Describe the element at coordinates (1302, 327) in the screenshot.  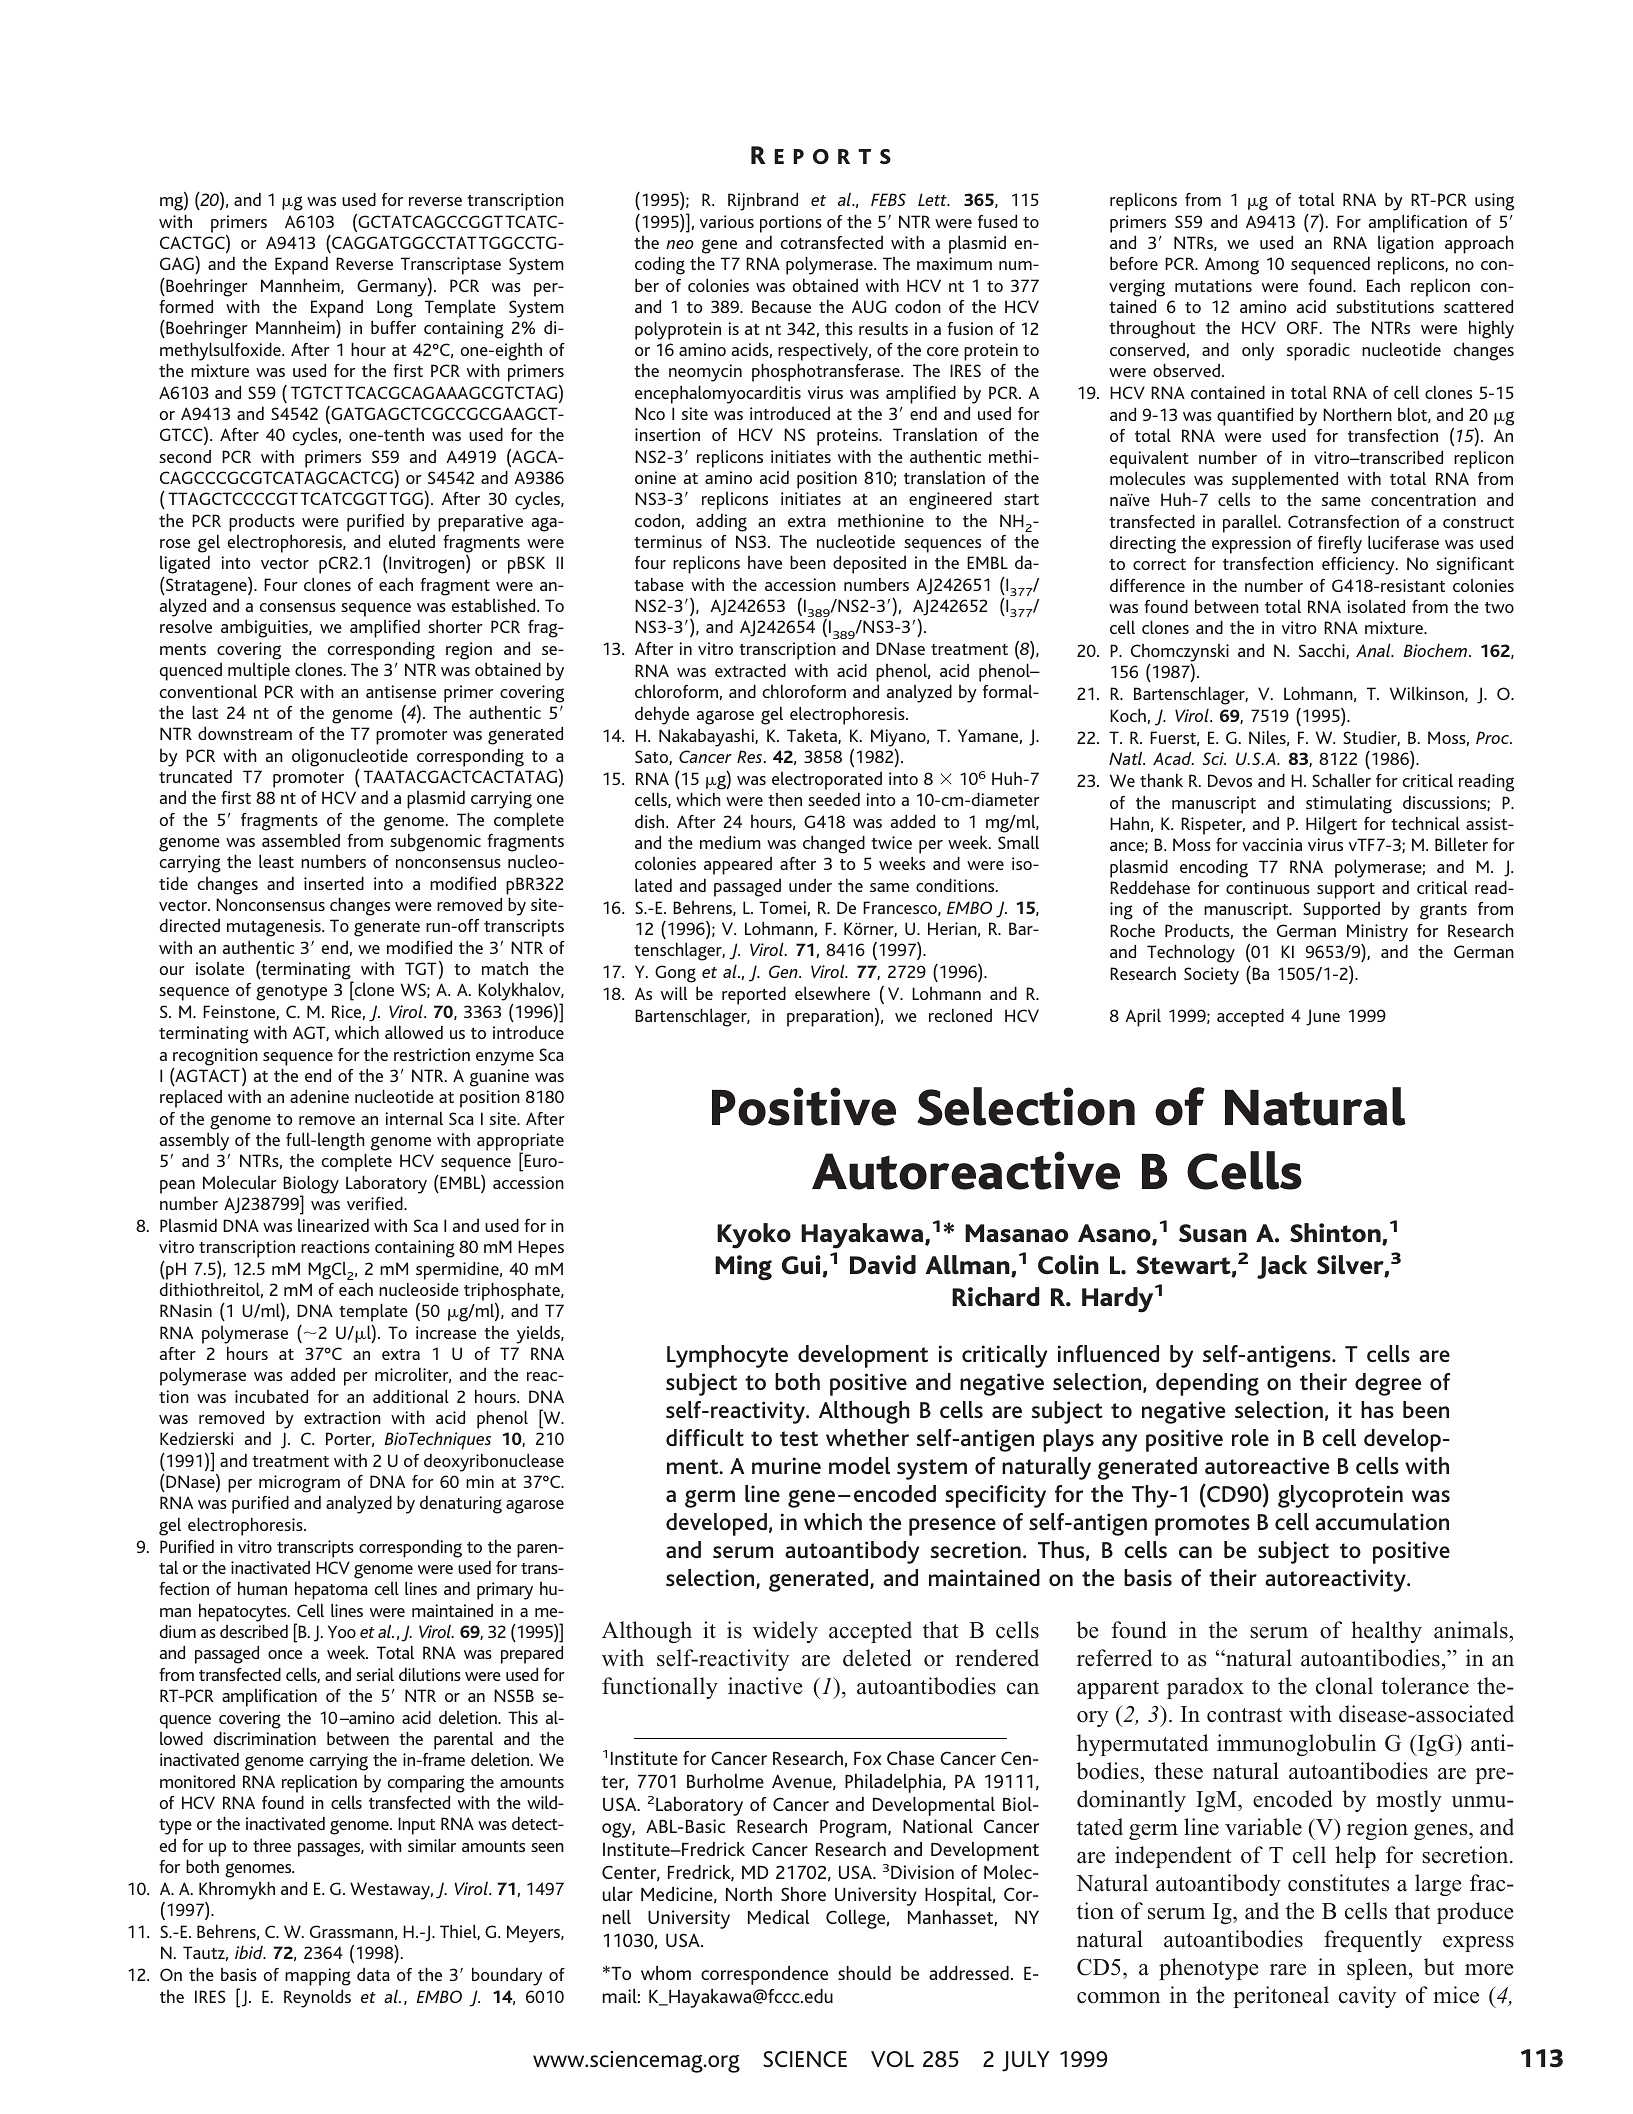
I see `ORF` at that location.
